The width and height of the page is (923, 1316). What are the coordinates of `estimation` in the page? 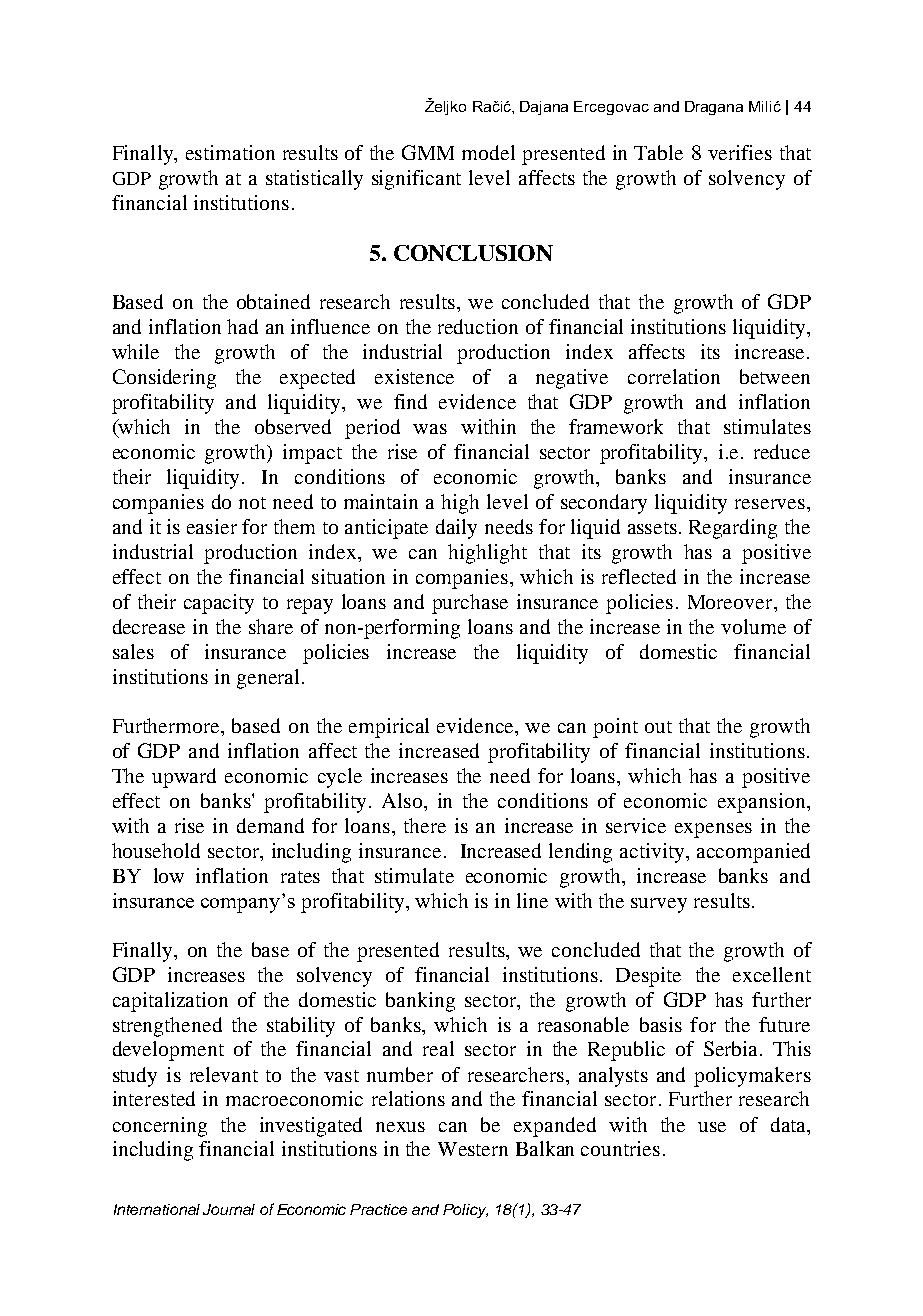 It's located at (230, 152).
